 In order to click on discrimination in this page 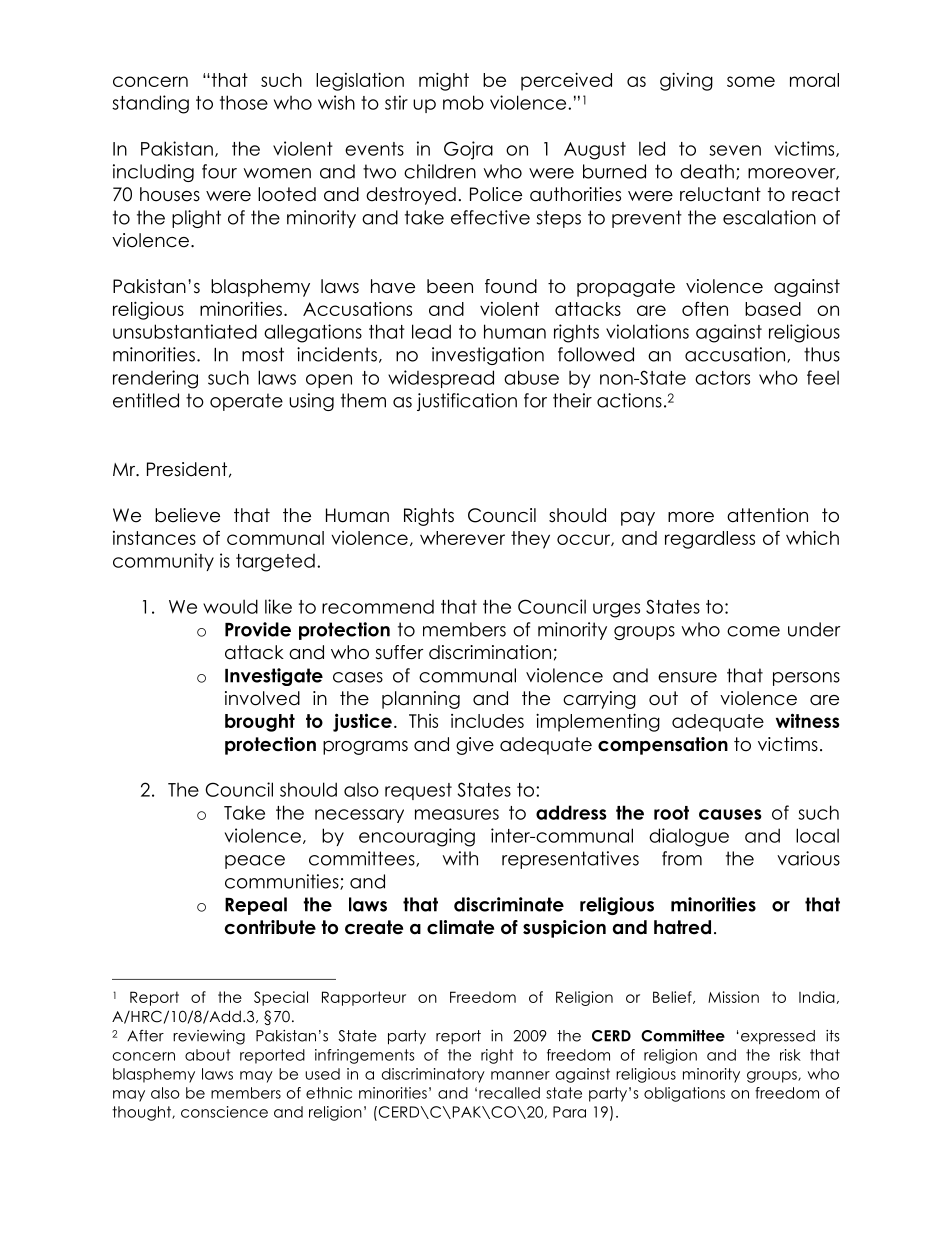, I will do `click(490, 652)`.
